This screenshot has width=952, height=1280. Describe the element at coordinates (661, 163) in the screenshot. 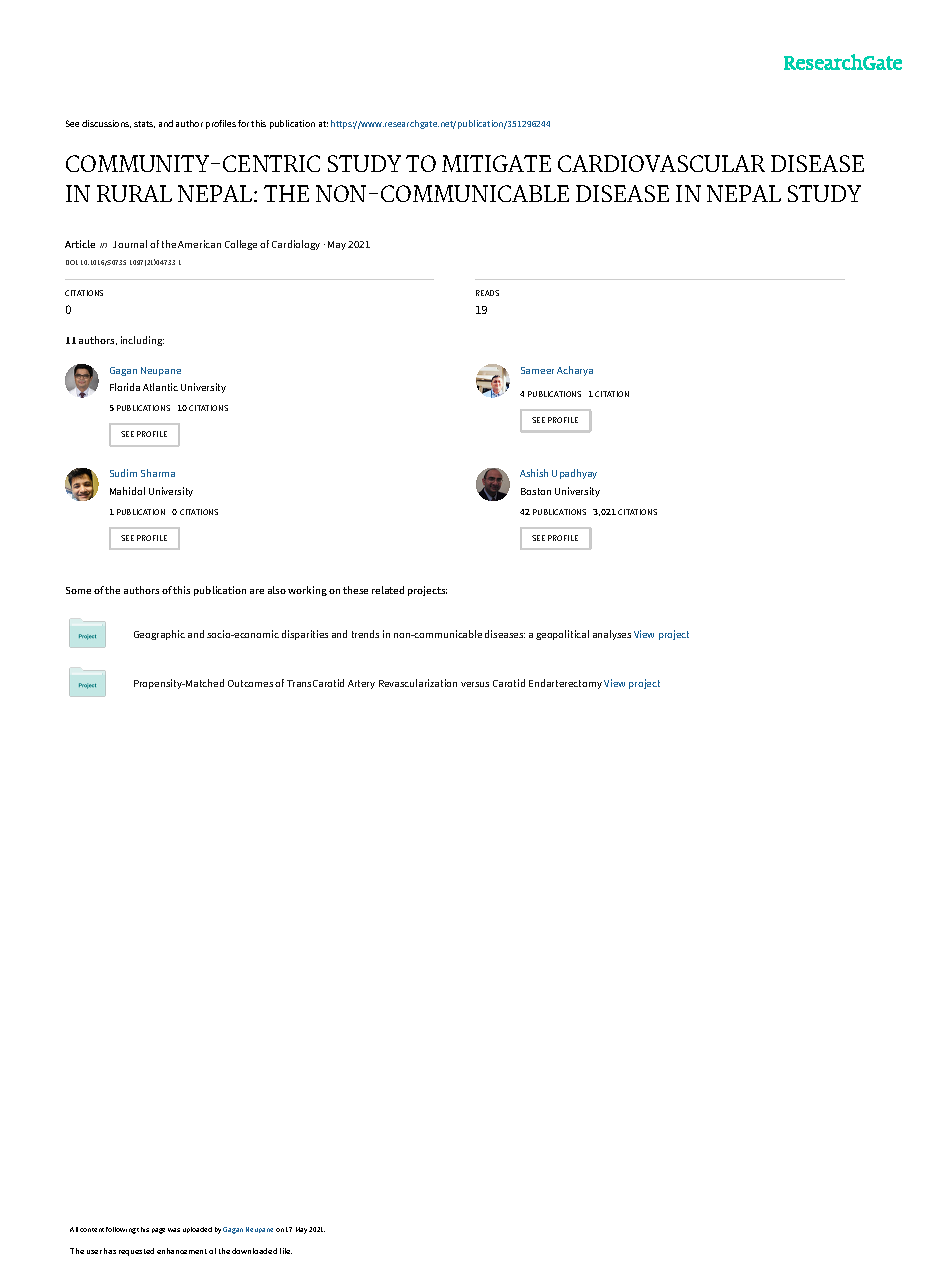

I see `CARDIOVASCULAR` at that location.
